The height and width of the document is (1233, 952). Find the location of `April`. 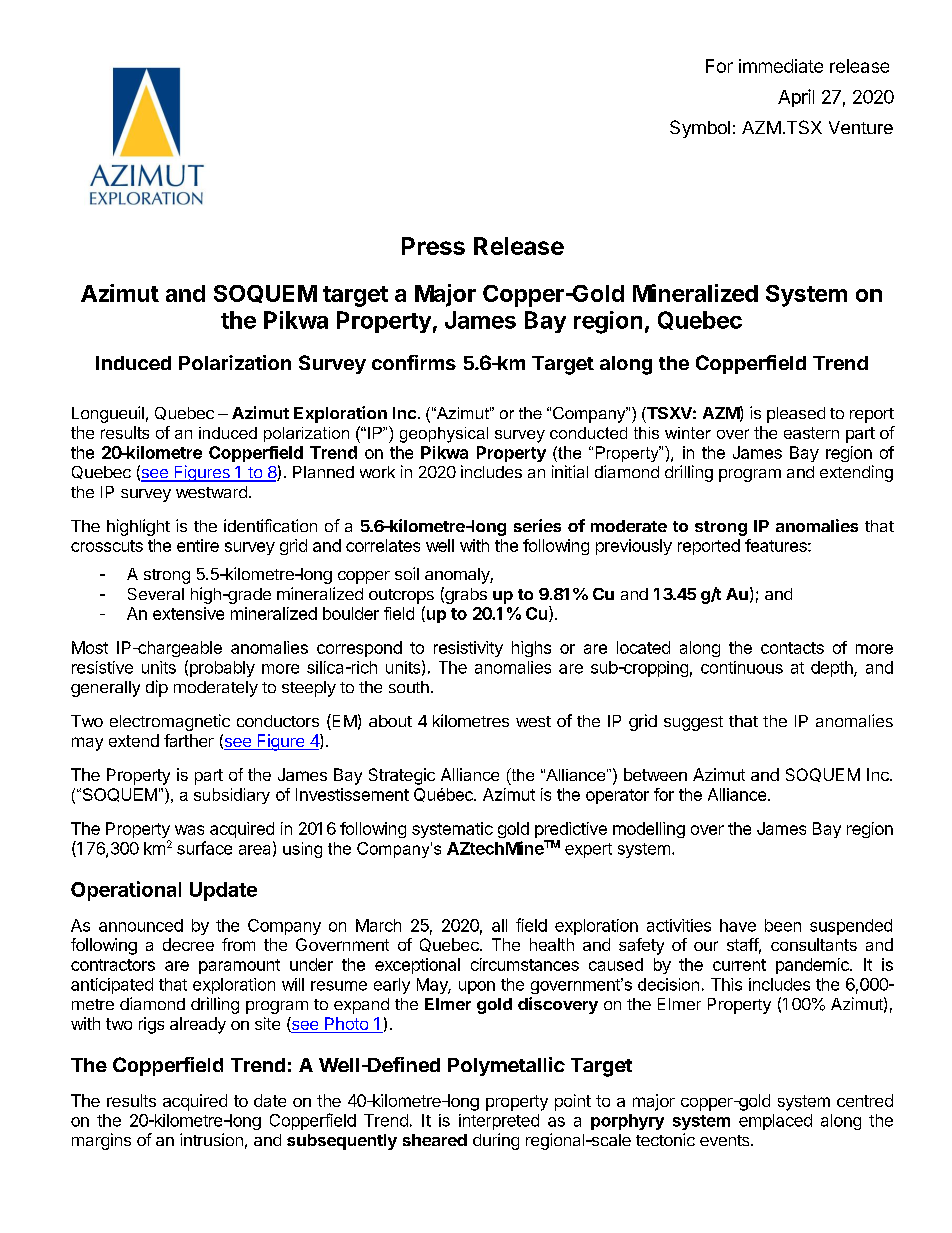

April is located at coordinates (796, 98).
